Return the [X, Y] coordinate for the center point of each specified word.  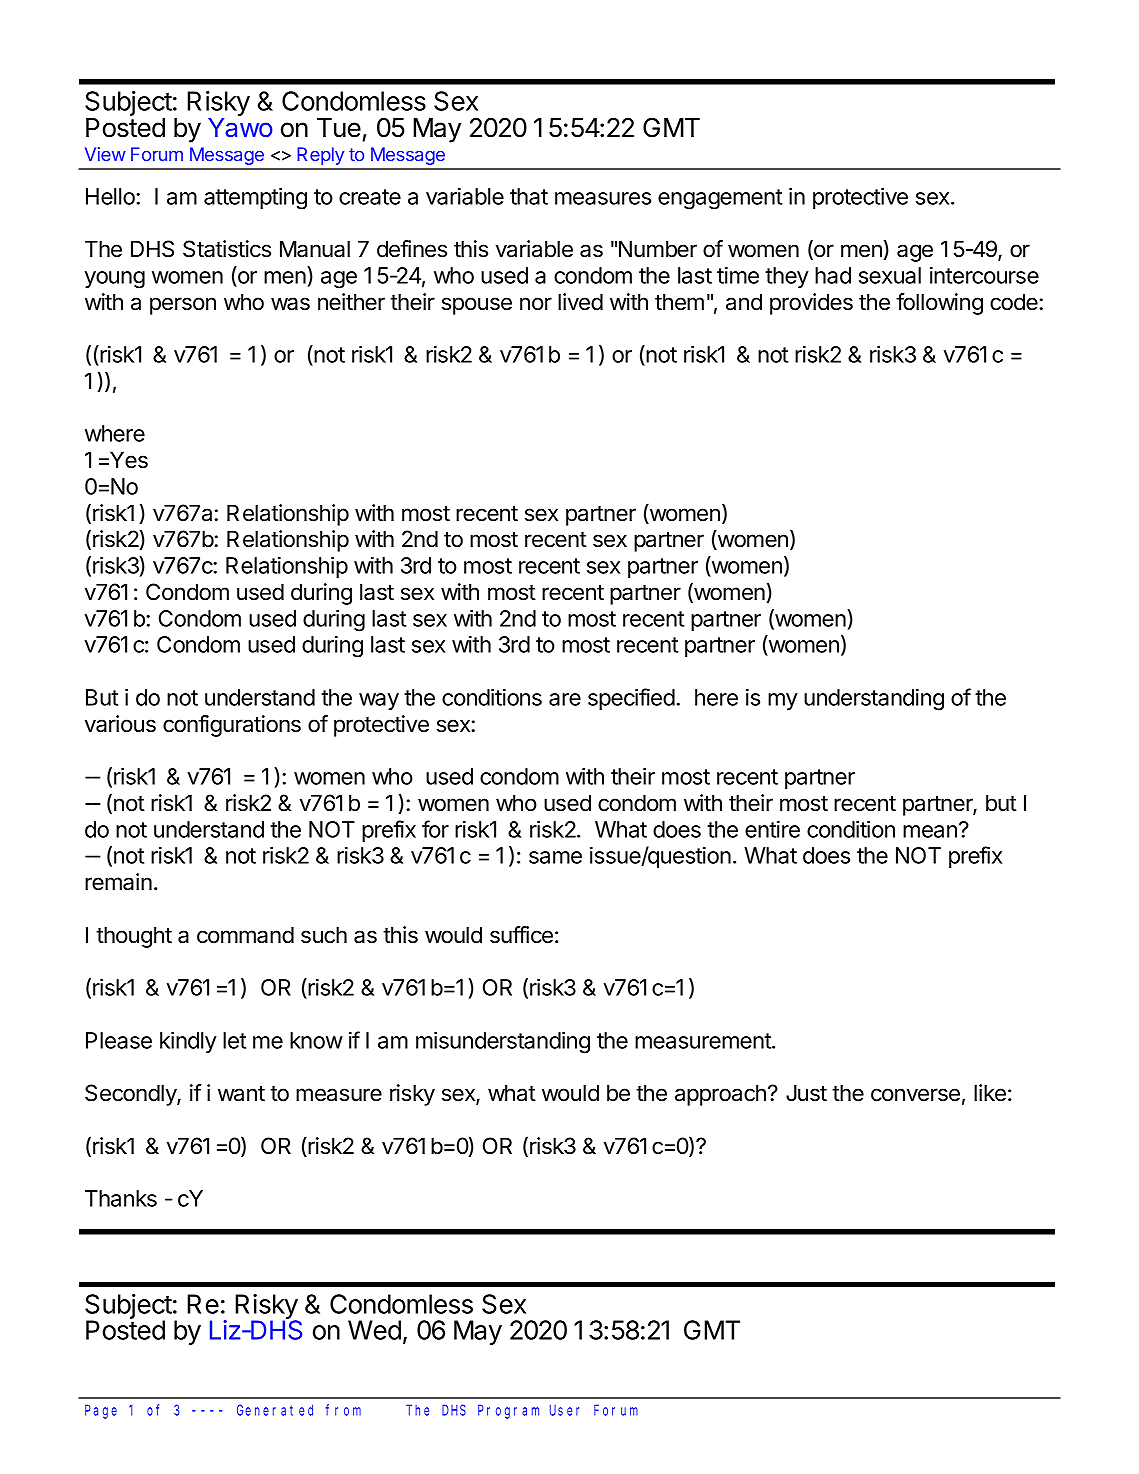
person [183, 306]
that [529, 196]
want [241, 1094]
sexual [890, 275]
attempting [255, 198]
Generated [275, 1410]
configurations [232, 726]
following [939, 304]
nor [536, 304]
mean [930, 831]
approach [720, 1095]
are [565, 699]
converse [915, 1095]
